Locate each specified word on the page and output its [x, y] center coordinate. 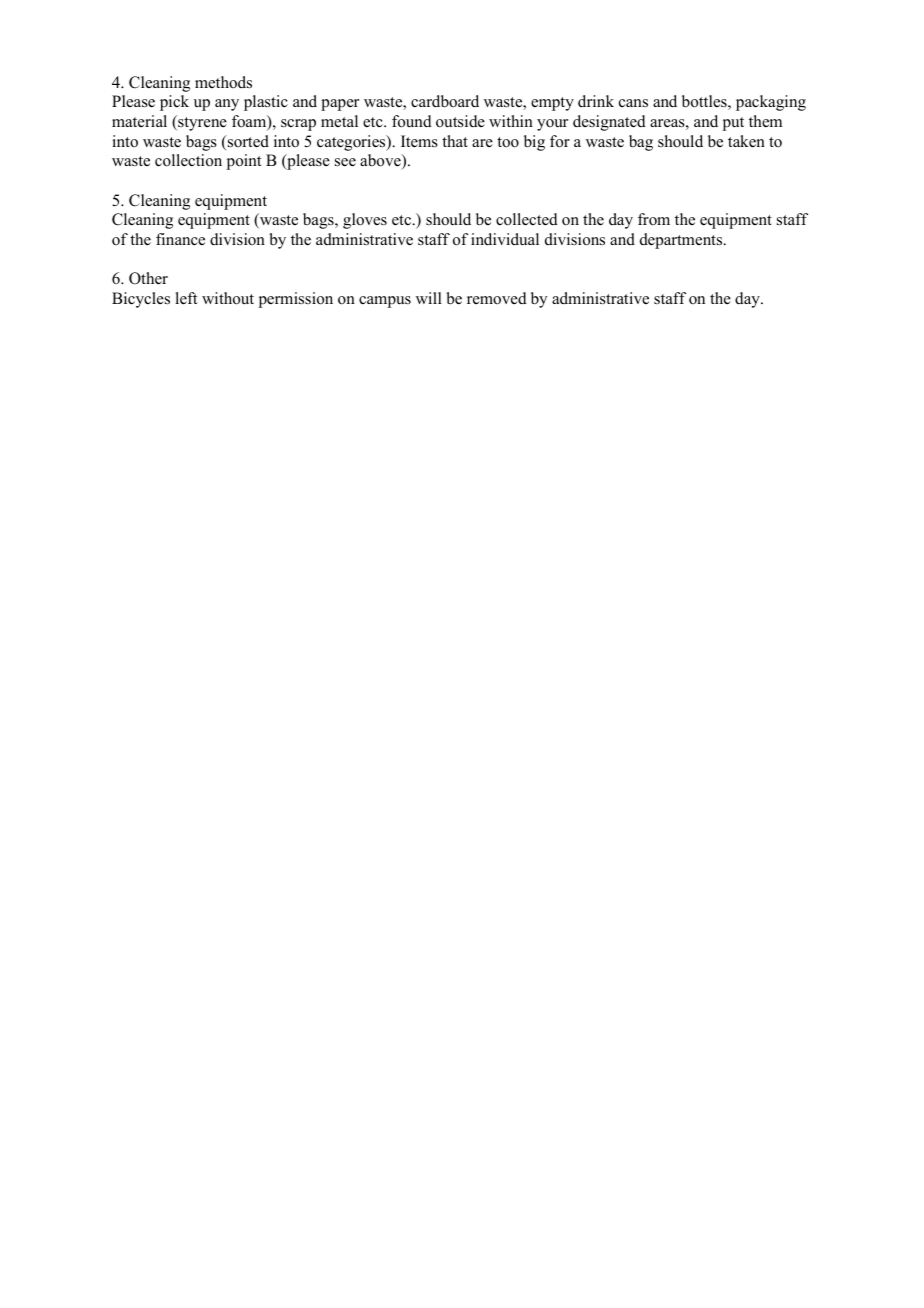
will [429, 298]
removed [497, 298]
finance [180, 239]
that [455, 141]
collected [527, 219]
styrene [201, 123]
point [244, 162]
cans [633, 103]
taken [746, 141]
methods [223, 82]
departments [682, 241]
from [654, 219]
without [228, 298]
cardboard [445, 101]
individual [505, 239]
